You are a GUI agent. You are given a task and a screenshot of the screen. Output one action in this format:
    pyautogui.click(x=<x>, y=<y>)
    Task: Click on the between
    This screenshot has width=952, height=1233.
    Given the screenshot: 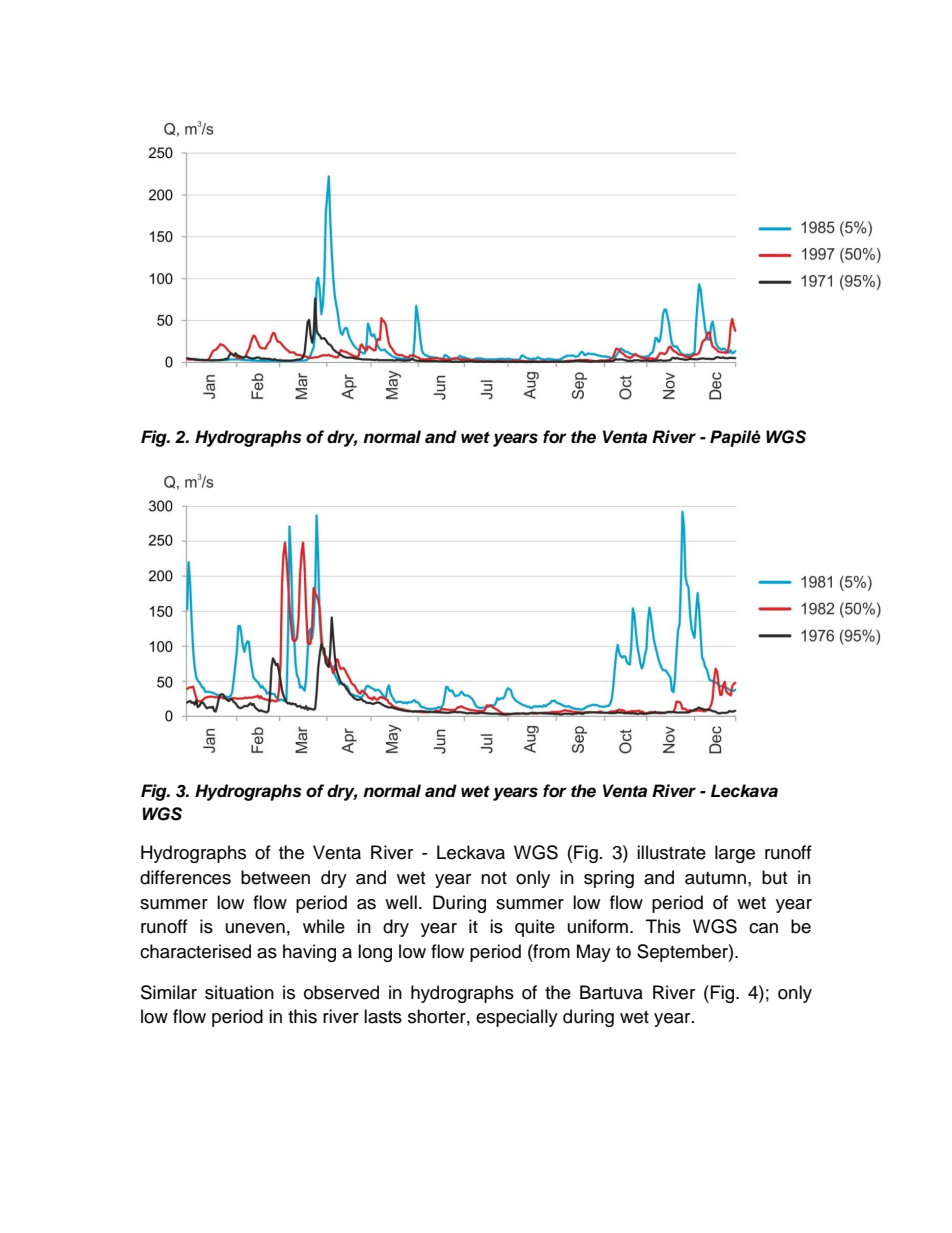 What is the action you would take?
    pyautogui.click(x=275, y=877)
